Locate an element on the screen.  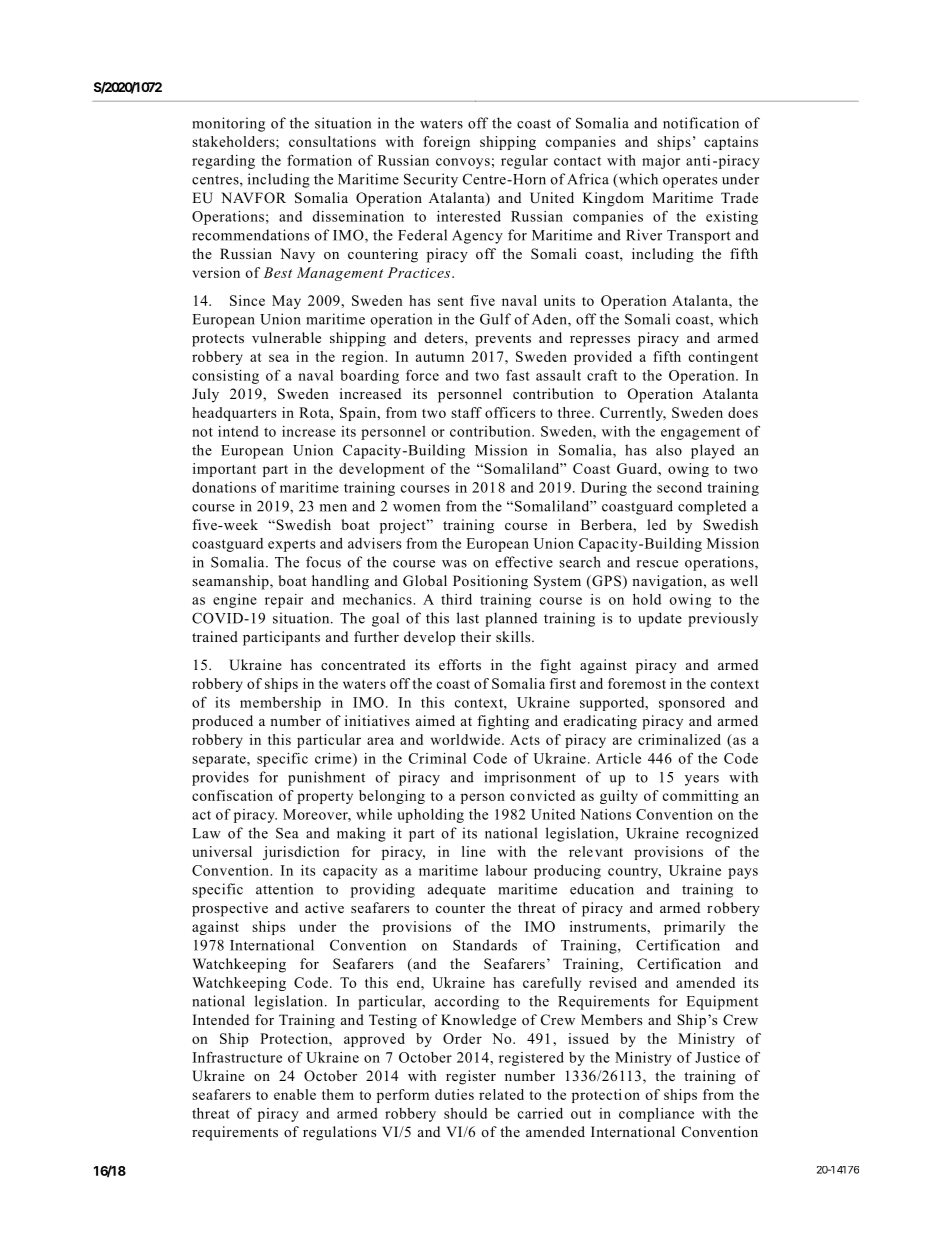
headquarters is located at coordinates (234, 414).
